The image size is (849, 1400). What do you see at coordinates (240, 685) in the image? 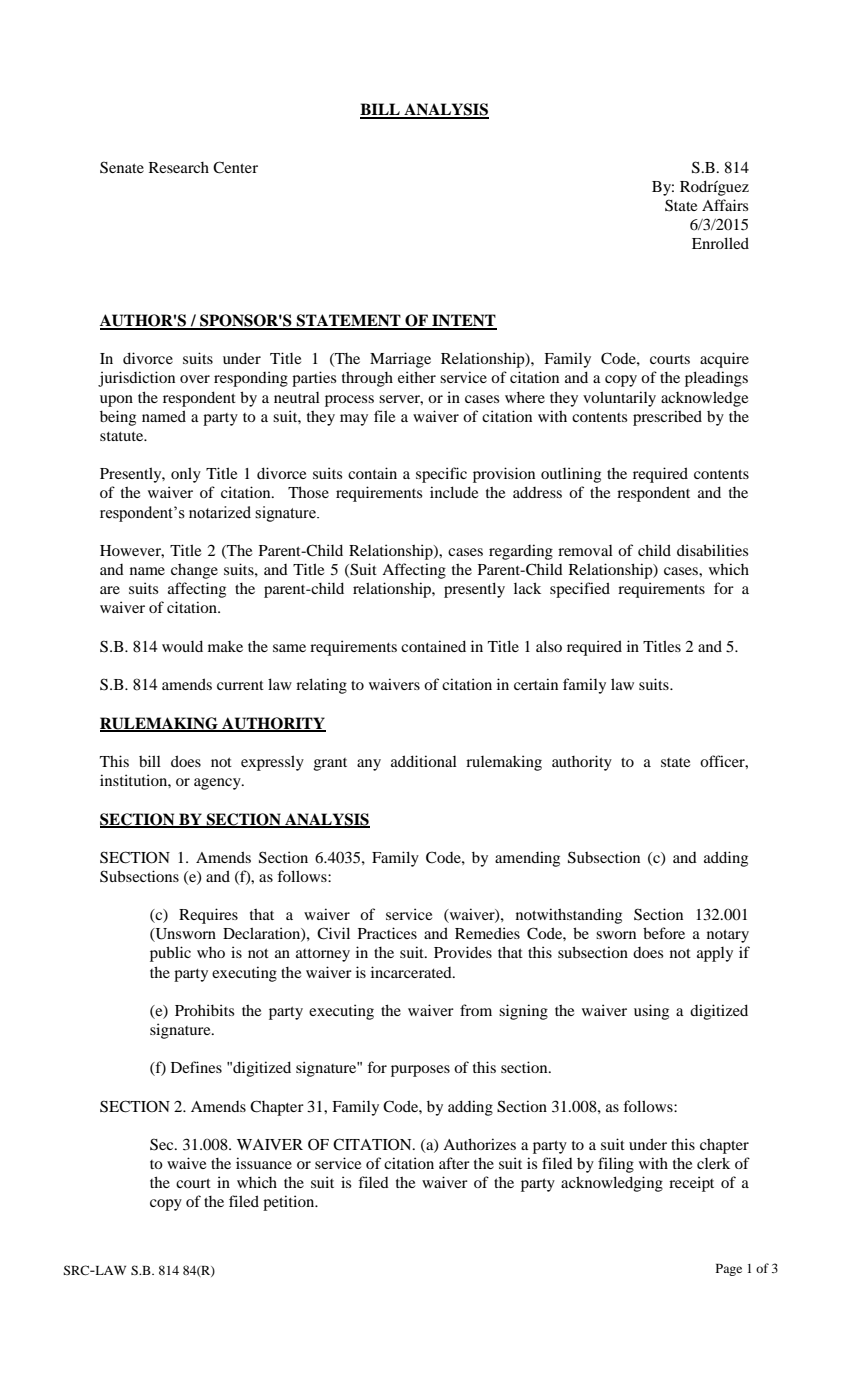
I see `current` at bounding box center [240, 685].
